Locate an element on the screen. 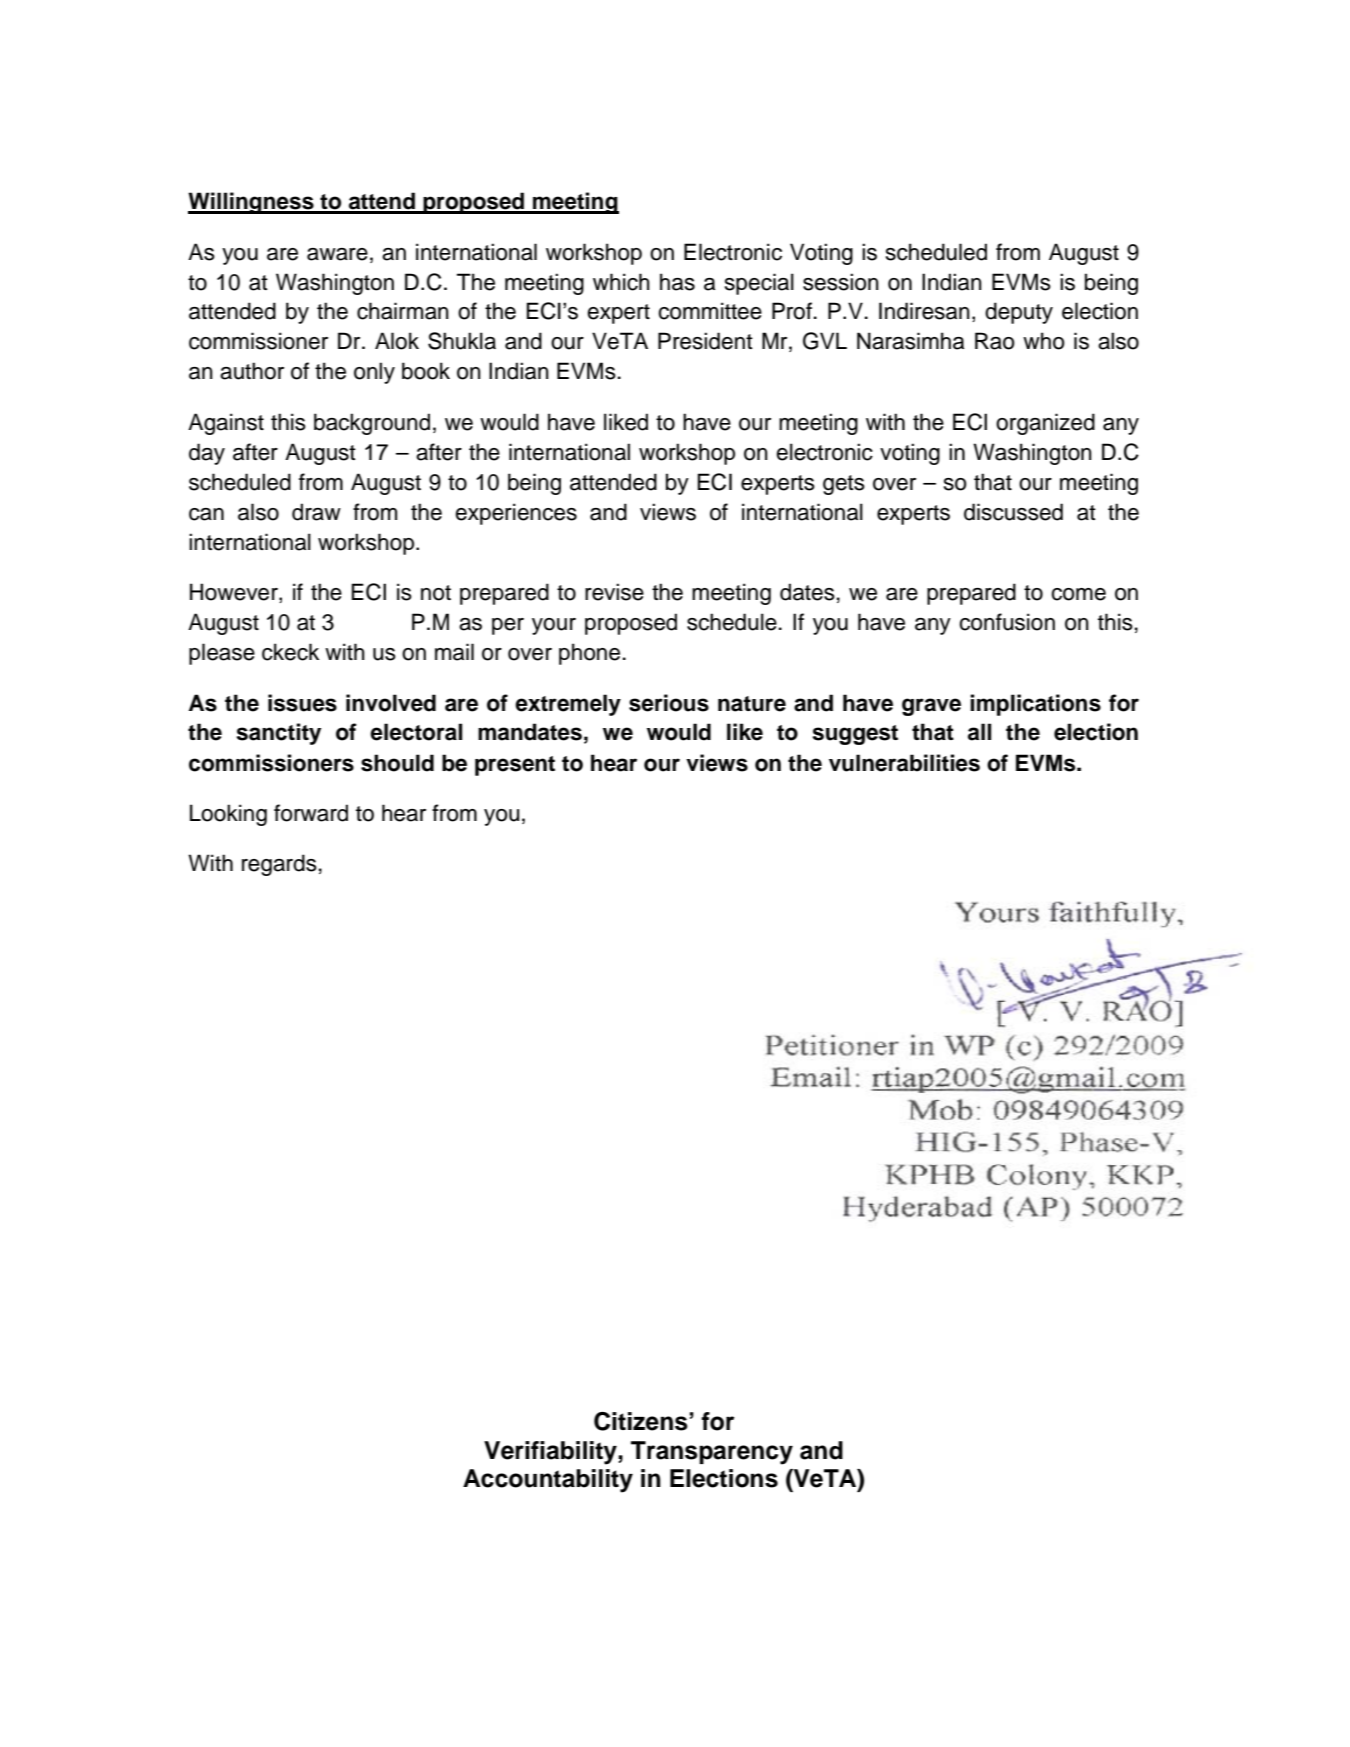  phone is located at coordinates (589, 654).
